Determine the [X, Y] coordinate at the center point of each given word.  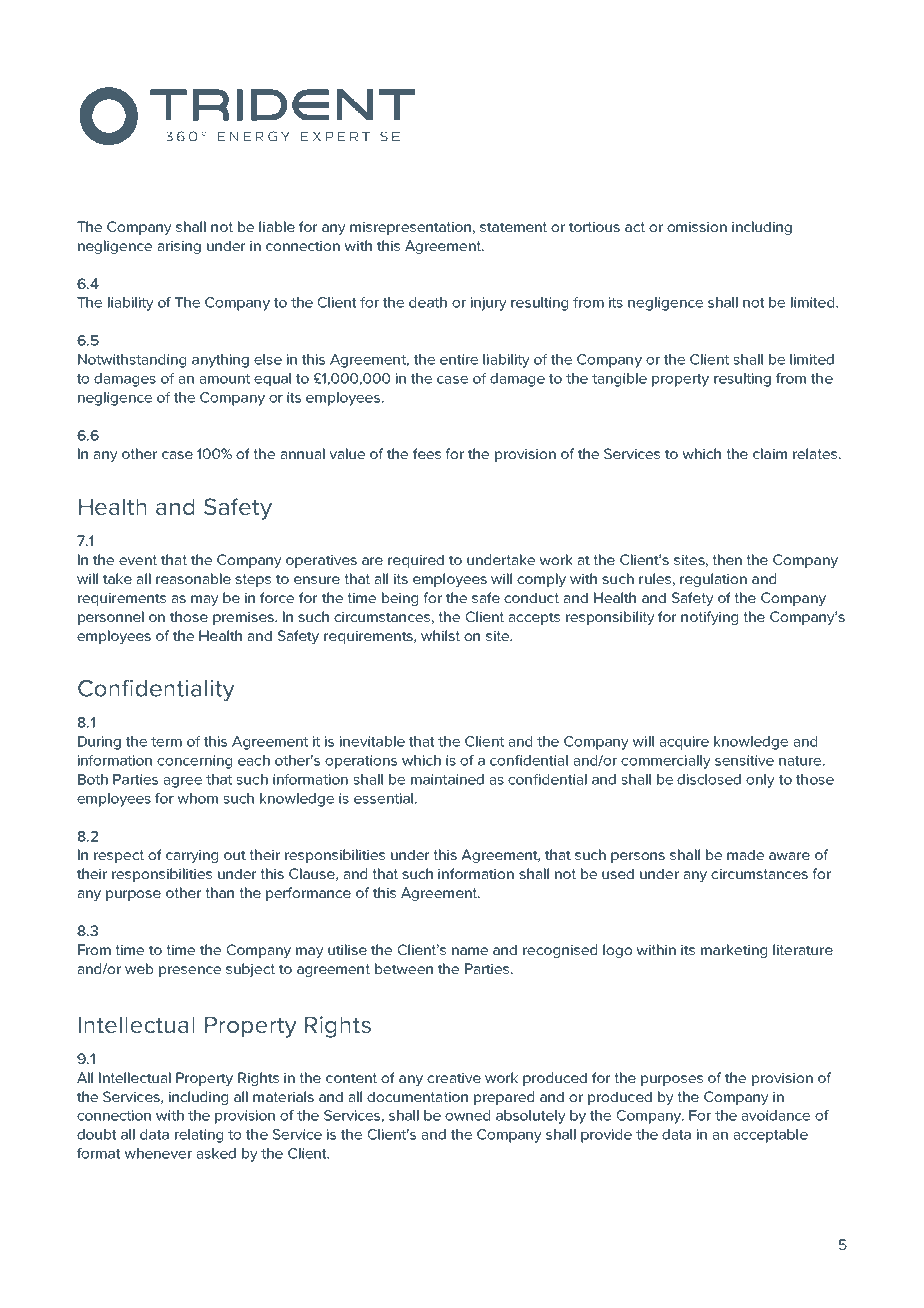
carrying [192, 856]
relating [199, 1136]
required [416, 561]
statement [513, 227]
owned [467, 1115]
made [745, 854]
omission [697, 226]
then [727, 559]
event [138, 560]
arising [179, 247]
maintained [447, 779]
